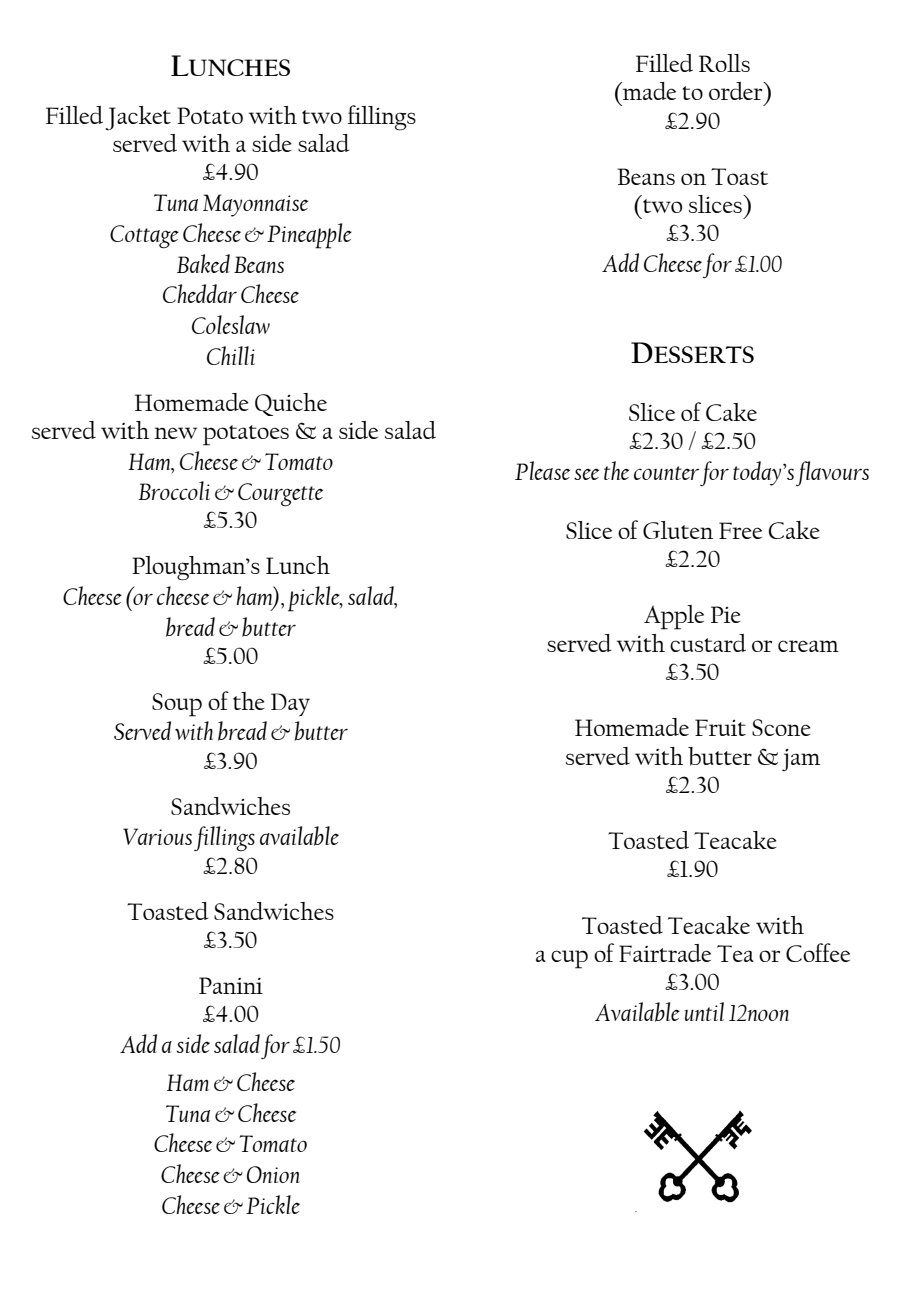 This screenshot has height=1308, width=924. Describe the element at coordinates (724, 63) in the screenshot. I see `Rolls` at that location.
